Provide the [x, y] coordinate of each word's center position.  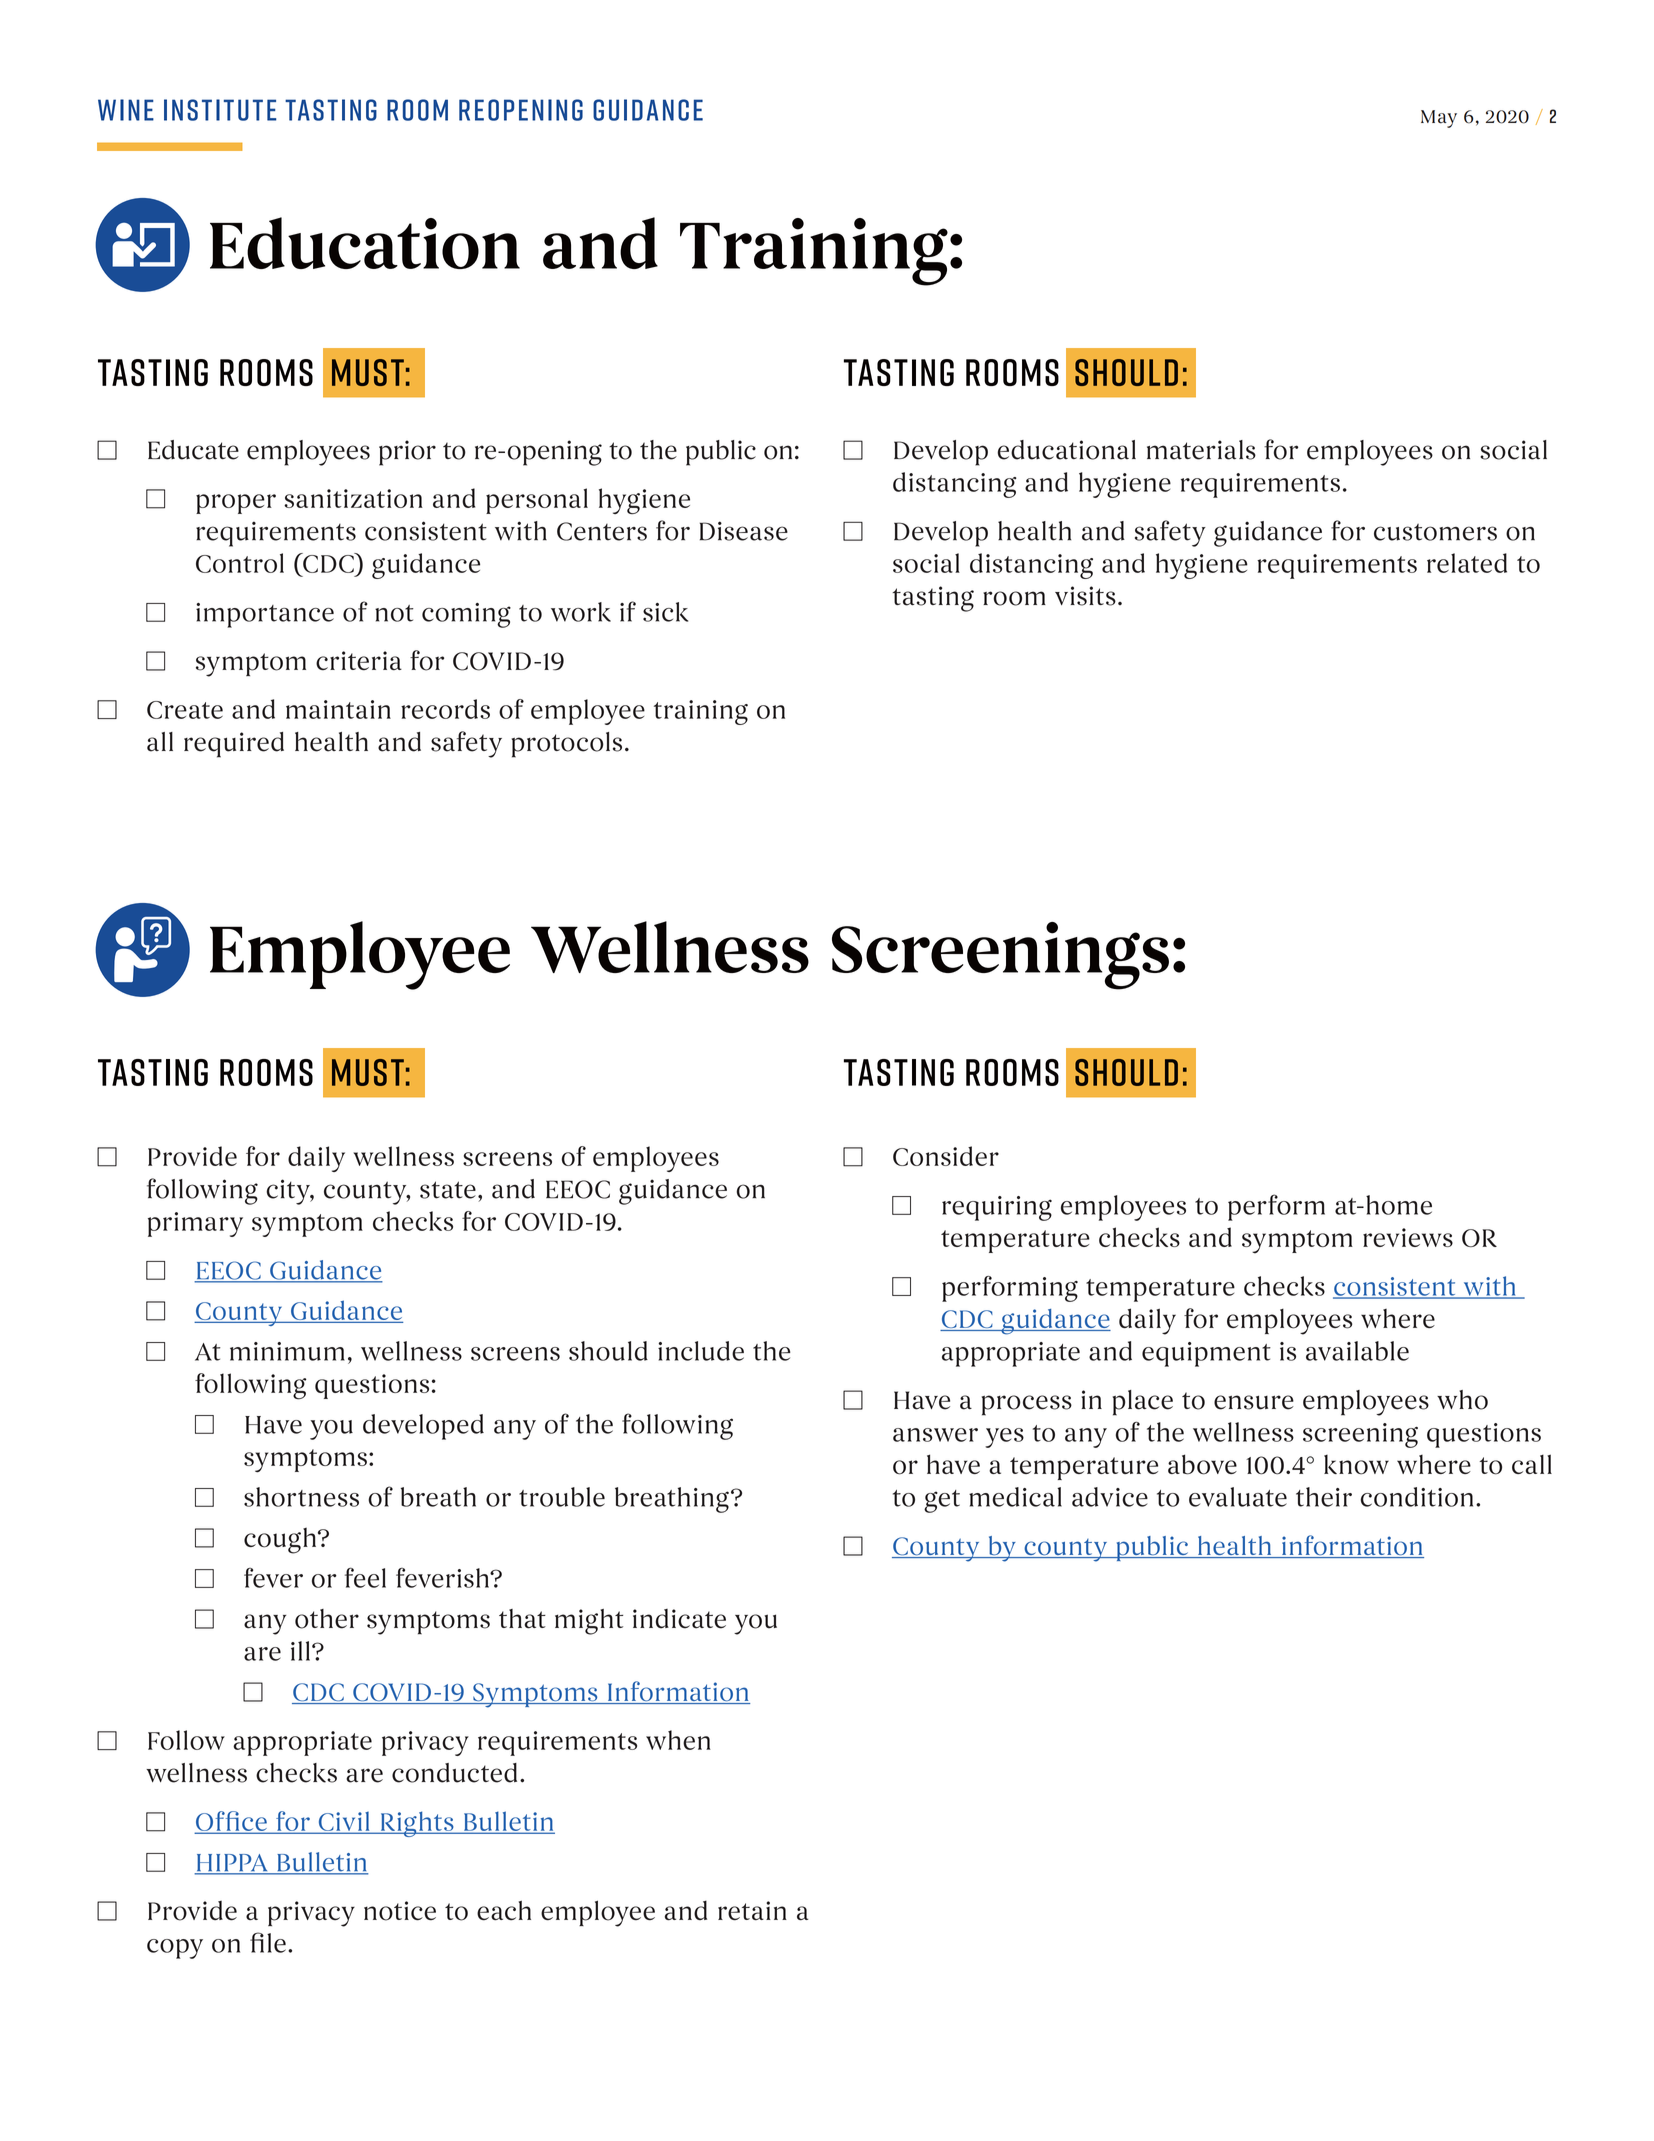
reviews [1408, 1237]
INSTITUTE [220, 110]
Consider [946, 1156]
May [1439, 119]
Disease [744, 531]
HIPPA [232, 1864]
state [448, 1190]
